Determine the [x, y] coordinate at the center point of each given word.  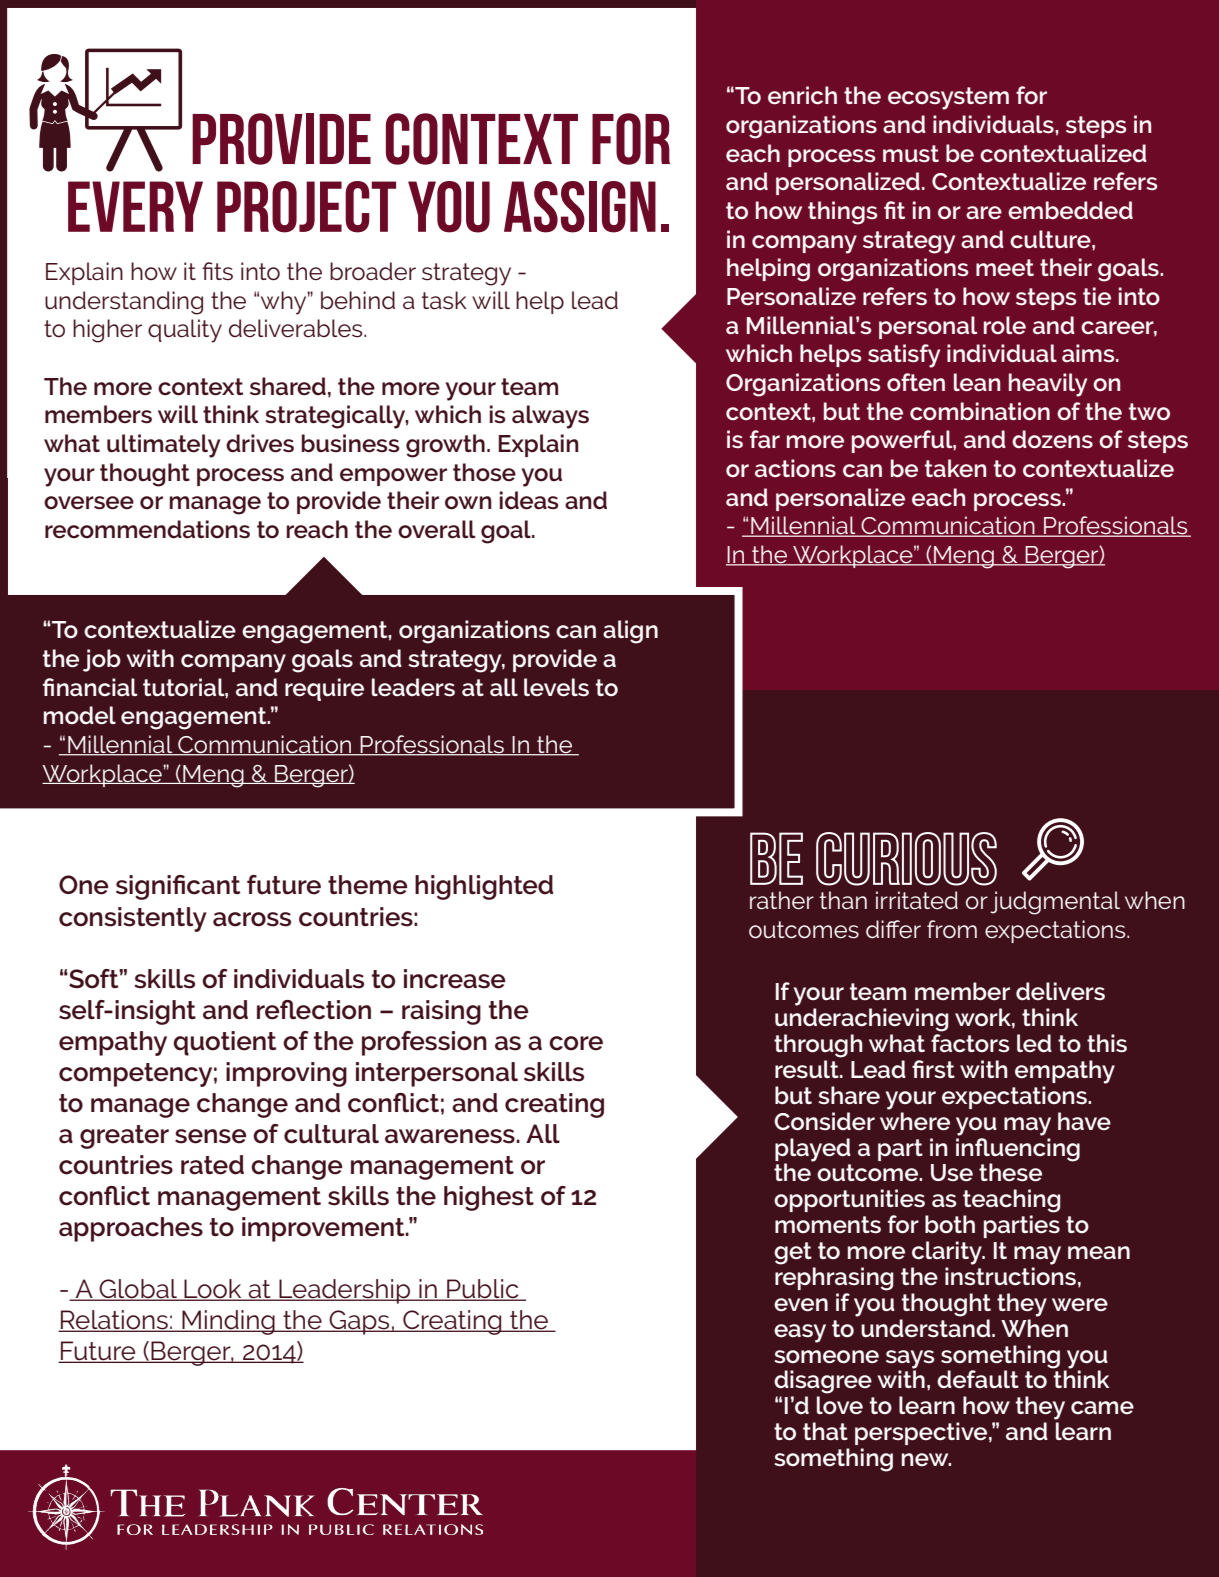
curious [906, 859]
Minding [228, 1322]
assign [580, 207]
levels [556, 687]
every [135, 206]
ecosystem [948, 98]
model [80, 715]
